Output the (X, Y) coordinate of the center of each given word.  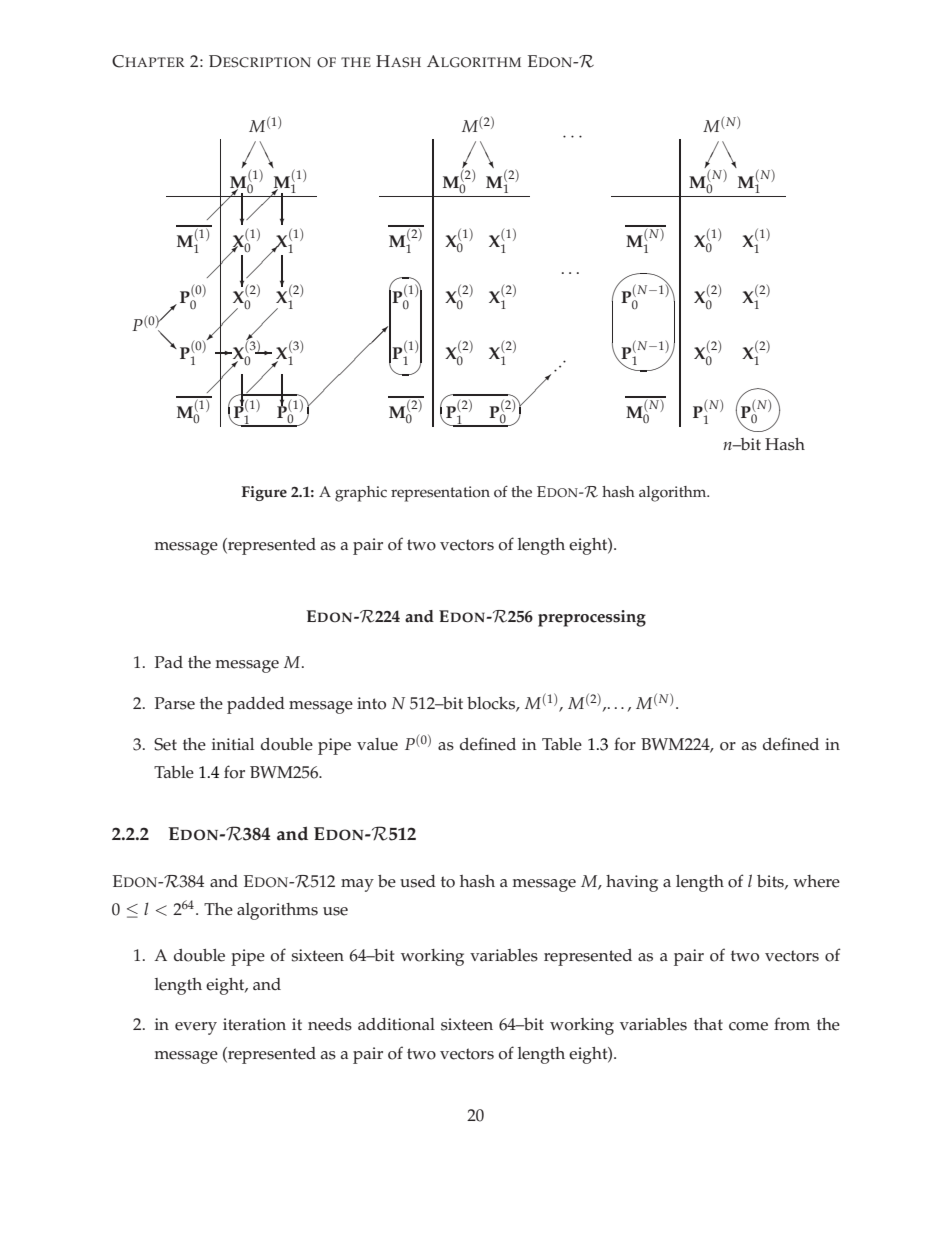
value (377, 744)
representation (440, 494)
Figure (264, 493)
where (816, 881)
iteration (254, 1024)
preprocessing (592, 618)
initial (233, 744)
